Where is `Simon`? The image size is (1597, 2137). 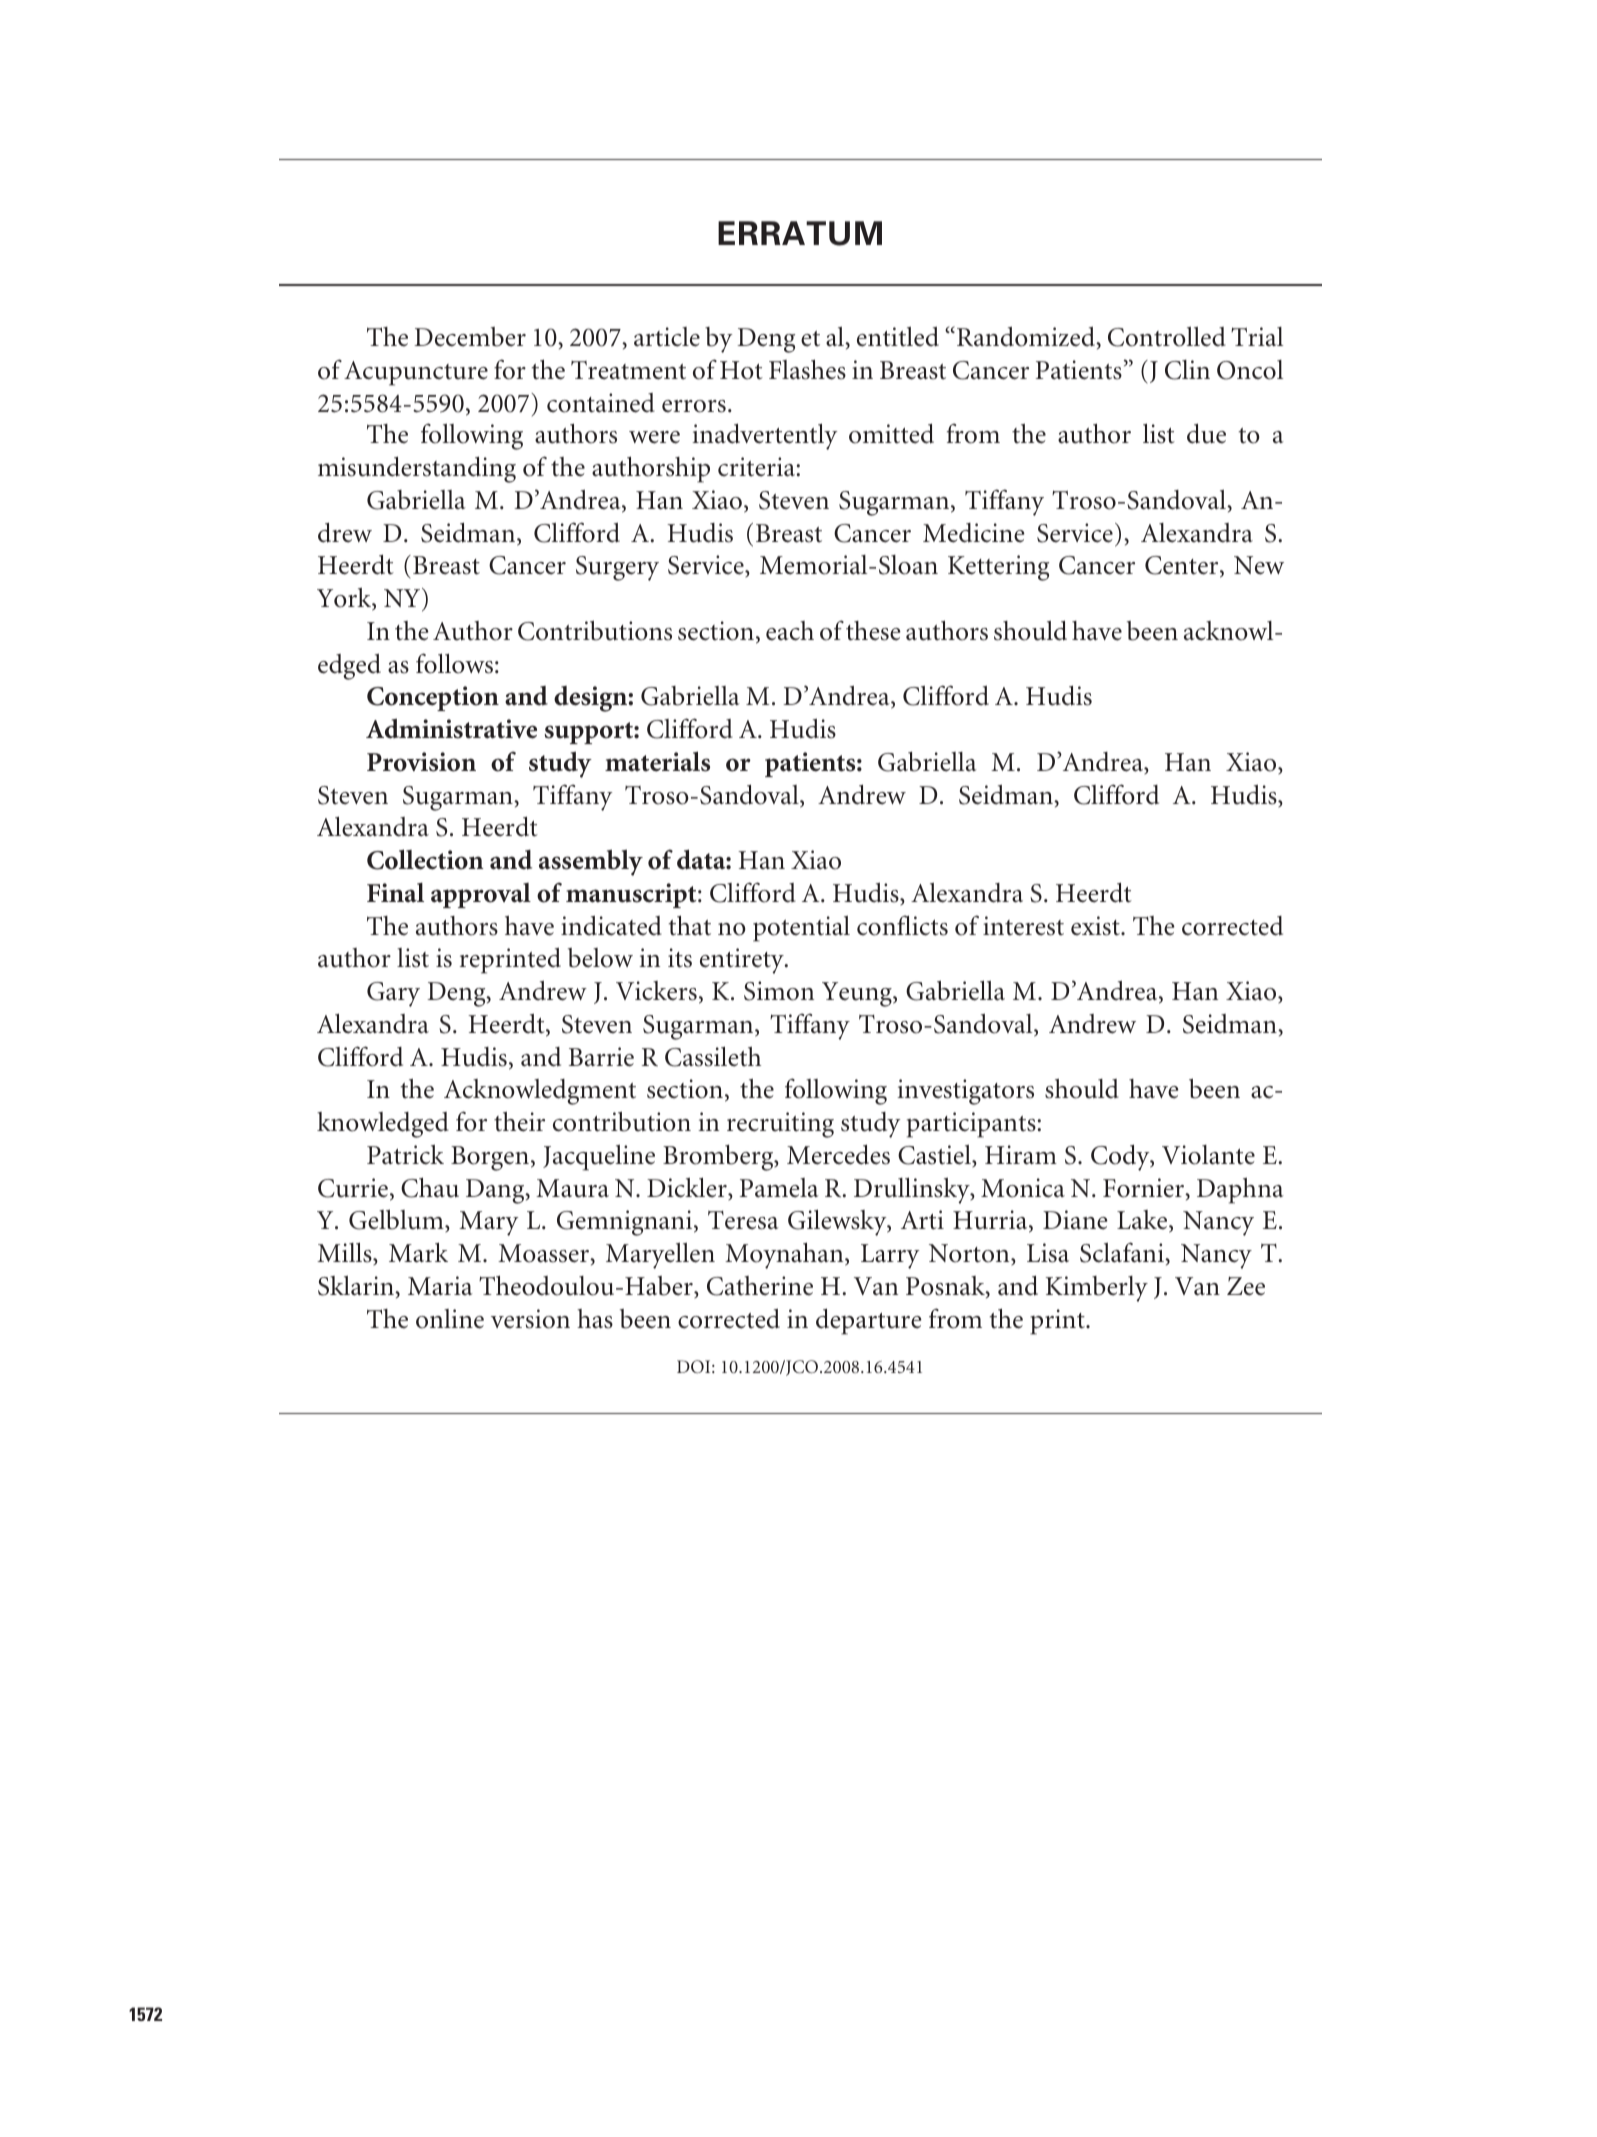 Simon is located at coordinates (779, 991).
